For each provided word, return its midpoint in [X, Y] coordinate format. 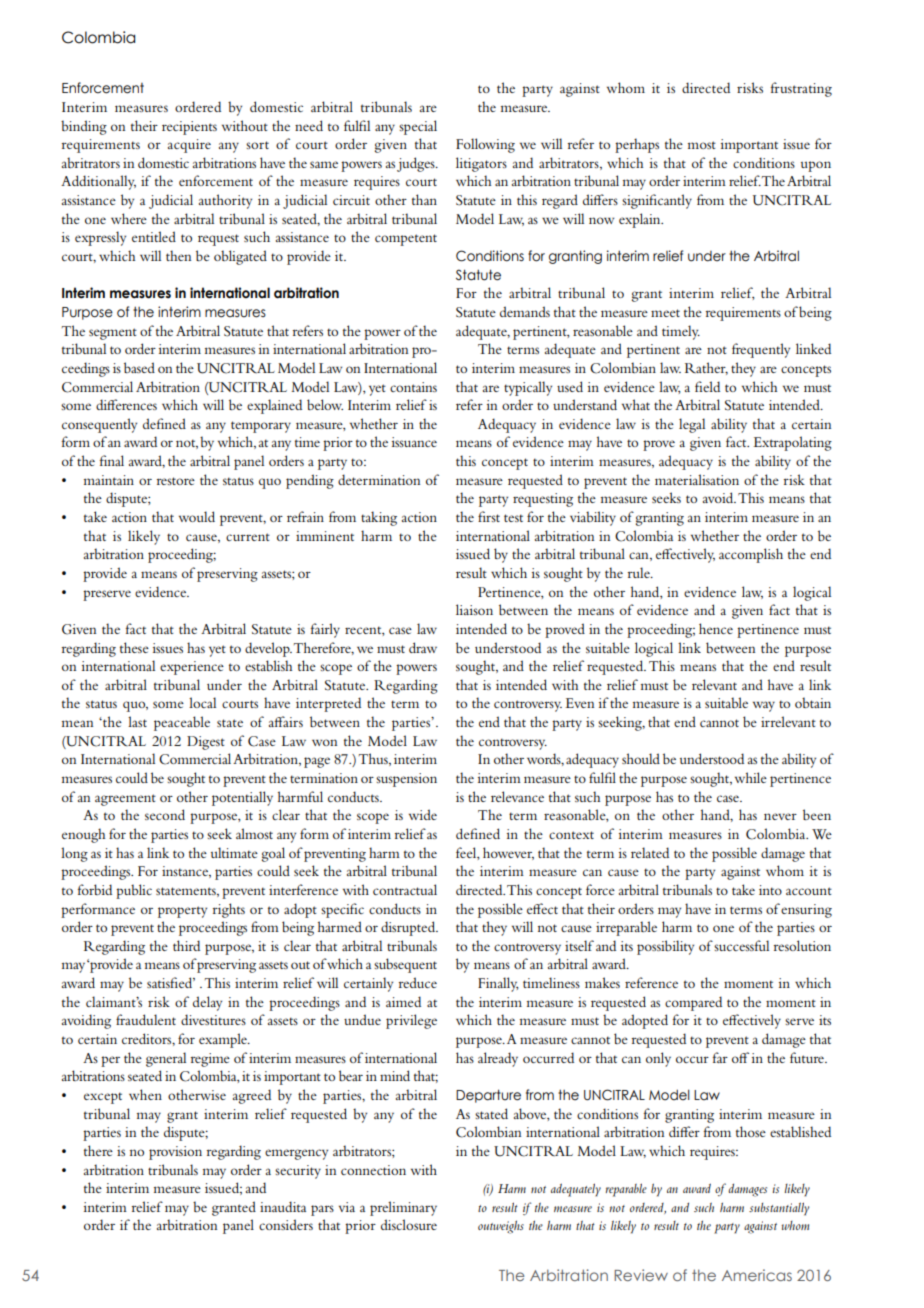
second [165, 814]
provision [175, 1153]
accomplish [751, 555]
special [418, 127]
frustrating [801, 89]
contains [413, 387]
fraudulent [146, 1019]
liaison [474, 609]
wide [423, 814]
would [197, 516]
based [139, 367]
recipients [189, 128]
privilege [411, 1021]
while [751, 777]
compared [693, 1003]
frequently [761, 350]
